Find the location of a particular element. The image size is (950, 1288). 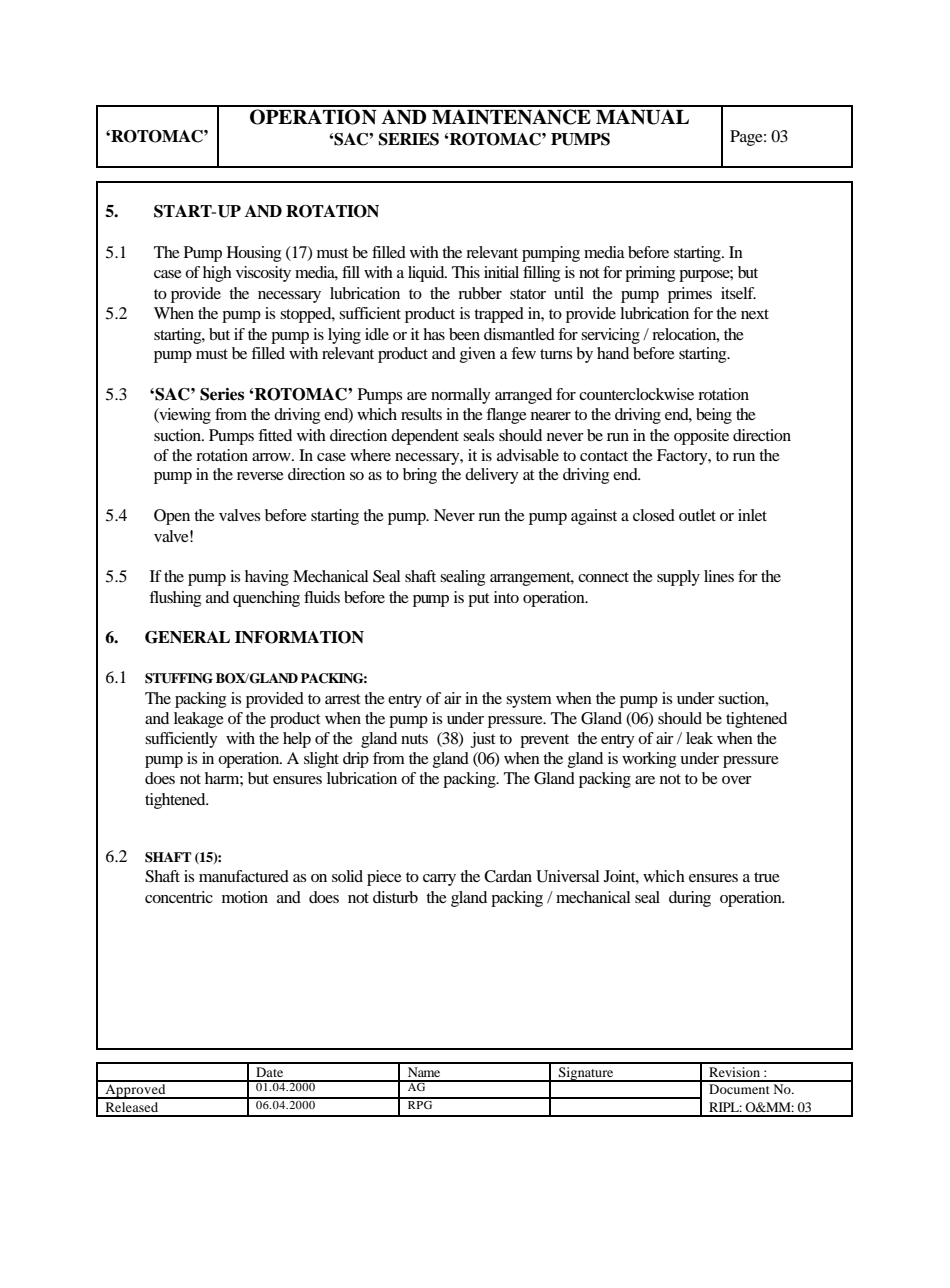

system is located at coordinates (529, 701).
